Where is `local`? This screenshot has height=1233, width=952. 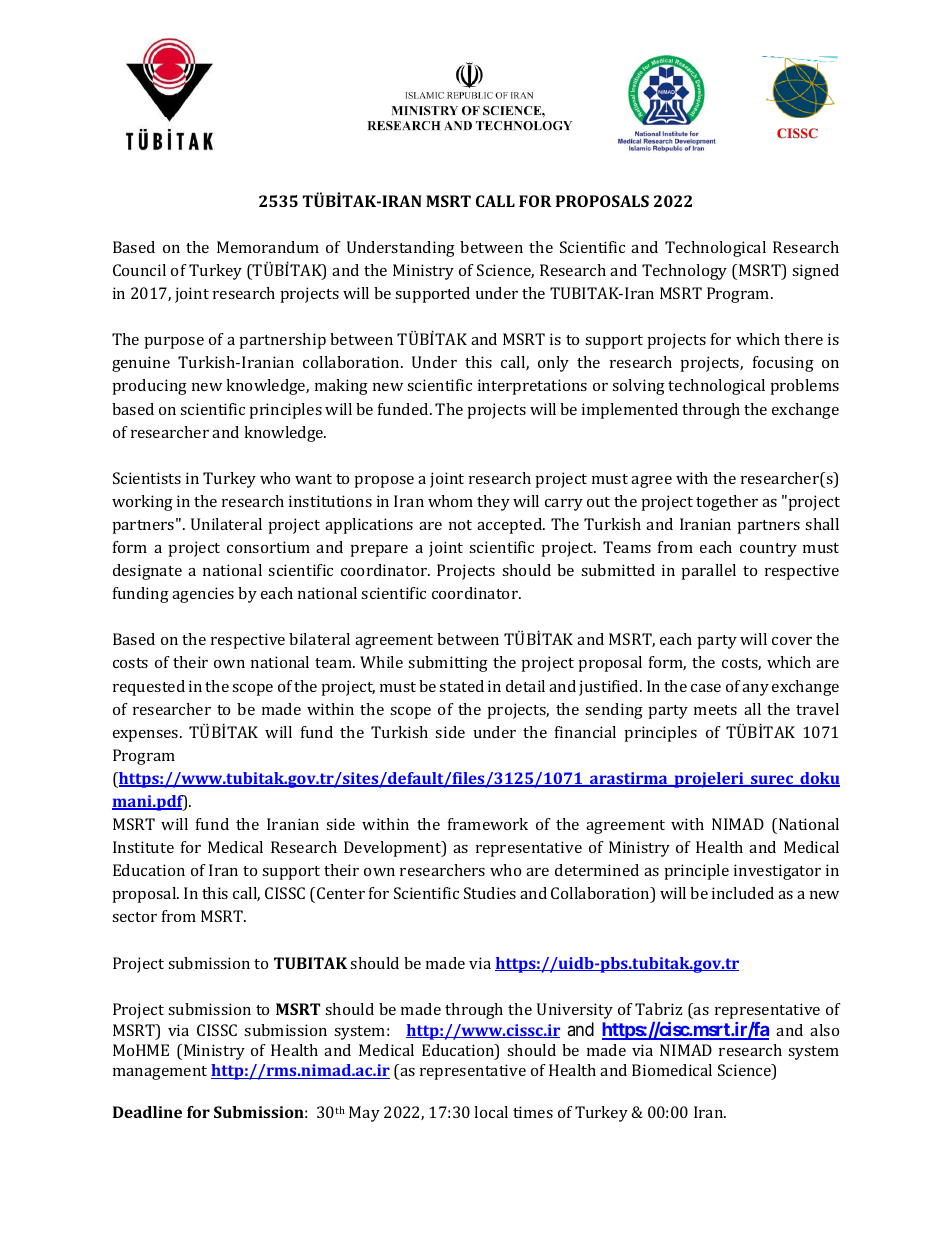
local is located at coordinates (491, 1112).
